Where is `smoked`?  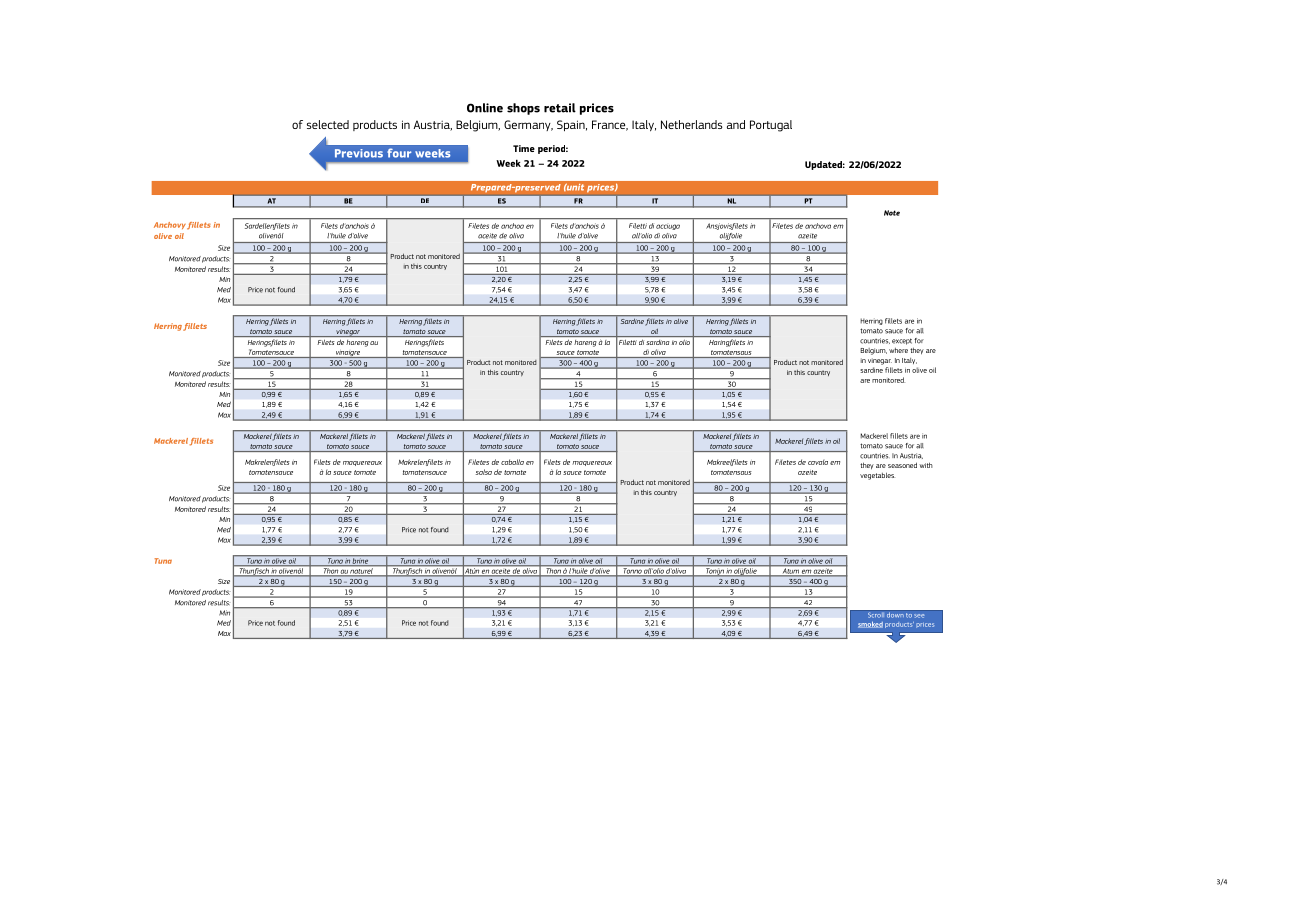
smoked is located at coordinates (870, 624).
